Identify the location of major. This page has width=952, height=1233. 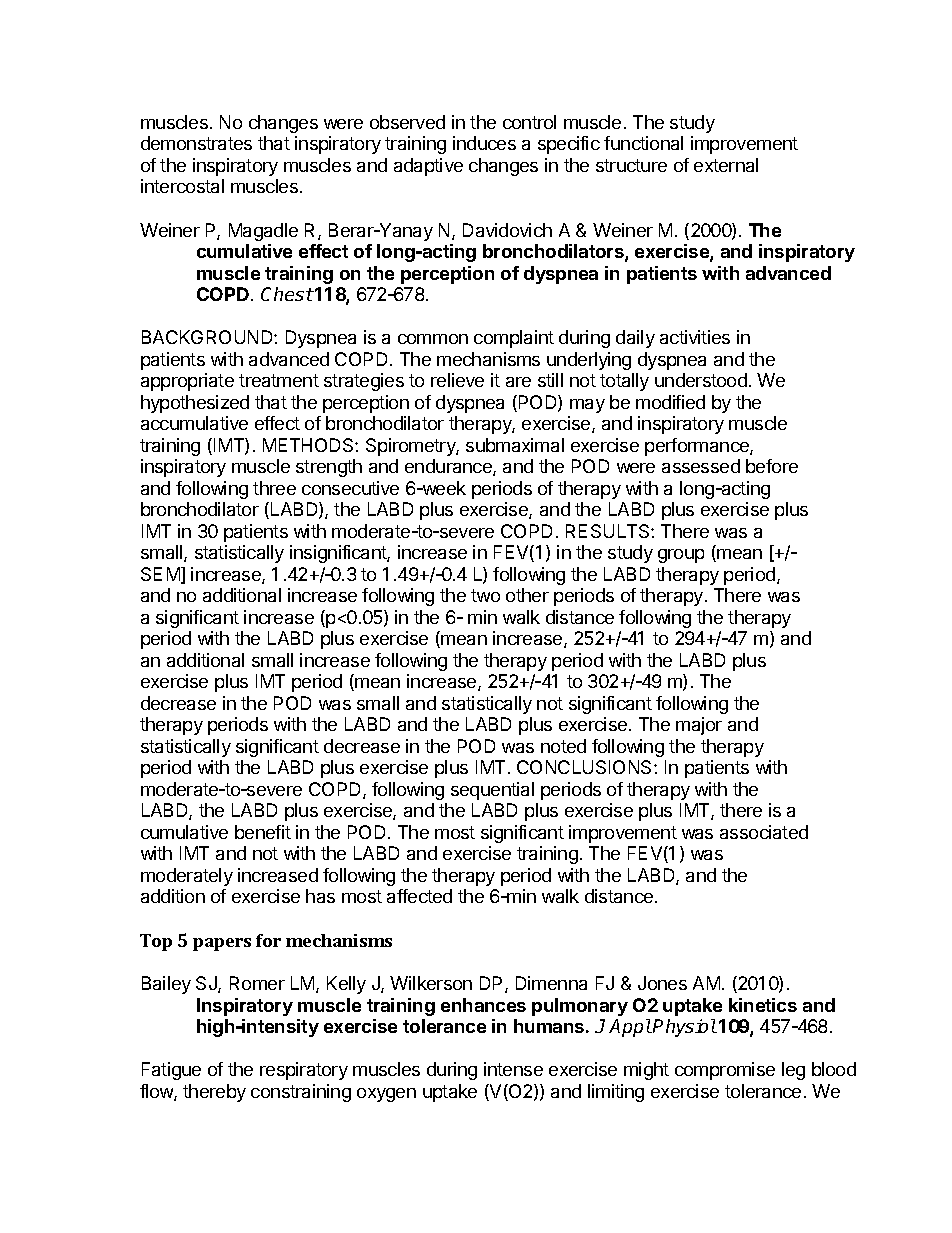
(699, 726).
